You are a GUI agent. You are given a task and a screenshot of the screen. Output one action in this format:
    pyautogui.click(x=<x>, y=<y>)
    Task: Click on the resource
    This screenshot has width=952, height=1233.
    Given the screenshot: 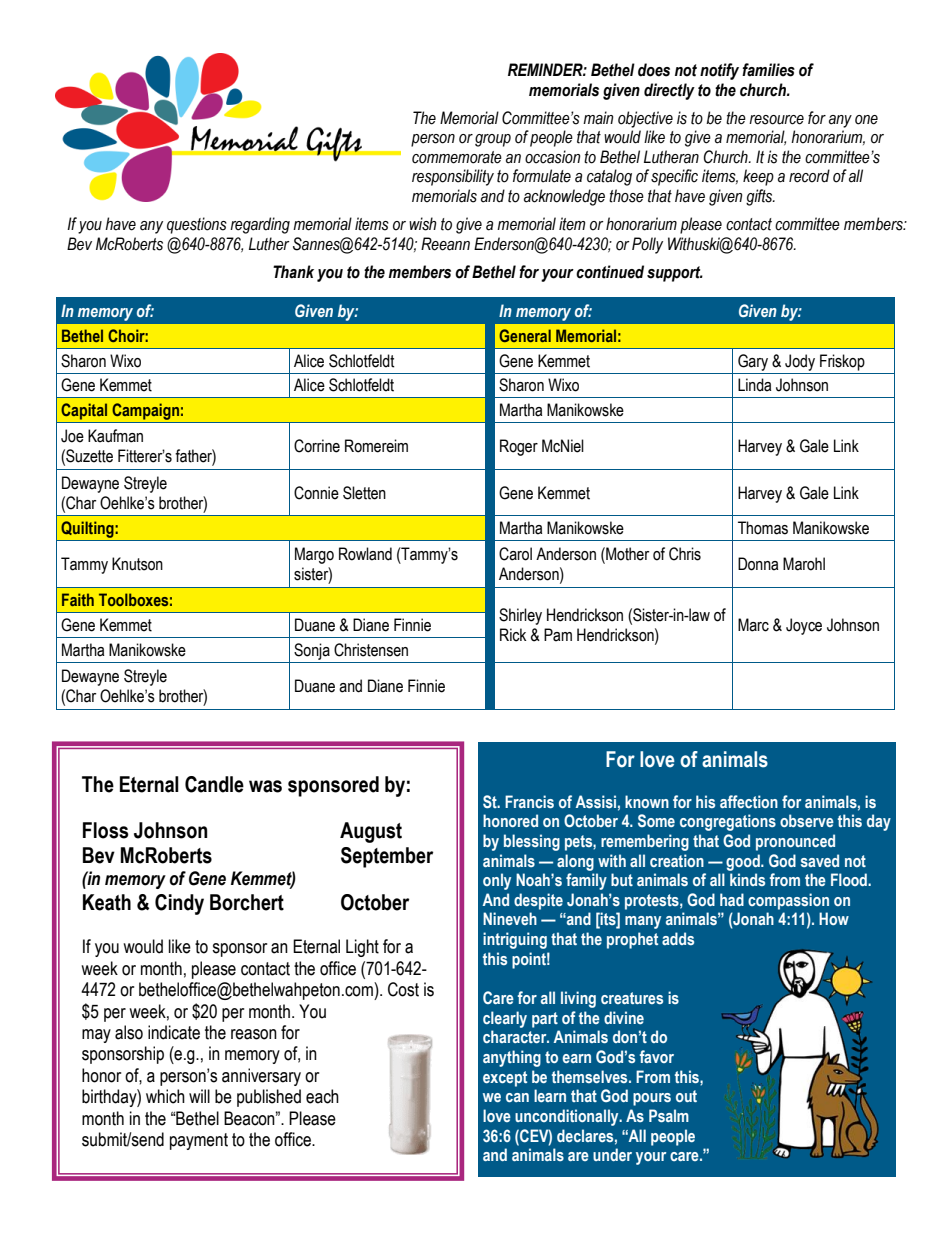 What is the action you would take?
    pyautogui.click(x=776, y=120)
